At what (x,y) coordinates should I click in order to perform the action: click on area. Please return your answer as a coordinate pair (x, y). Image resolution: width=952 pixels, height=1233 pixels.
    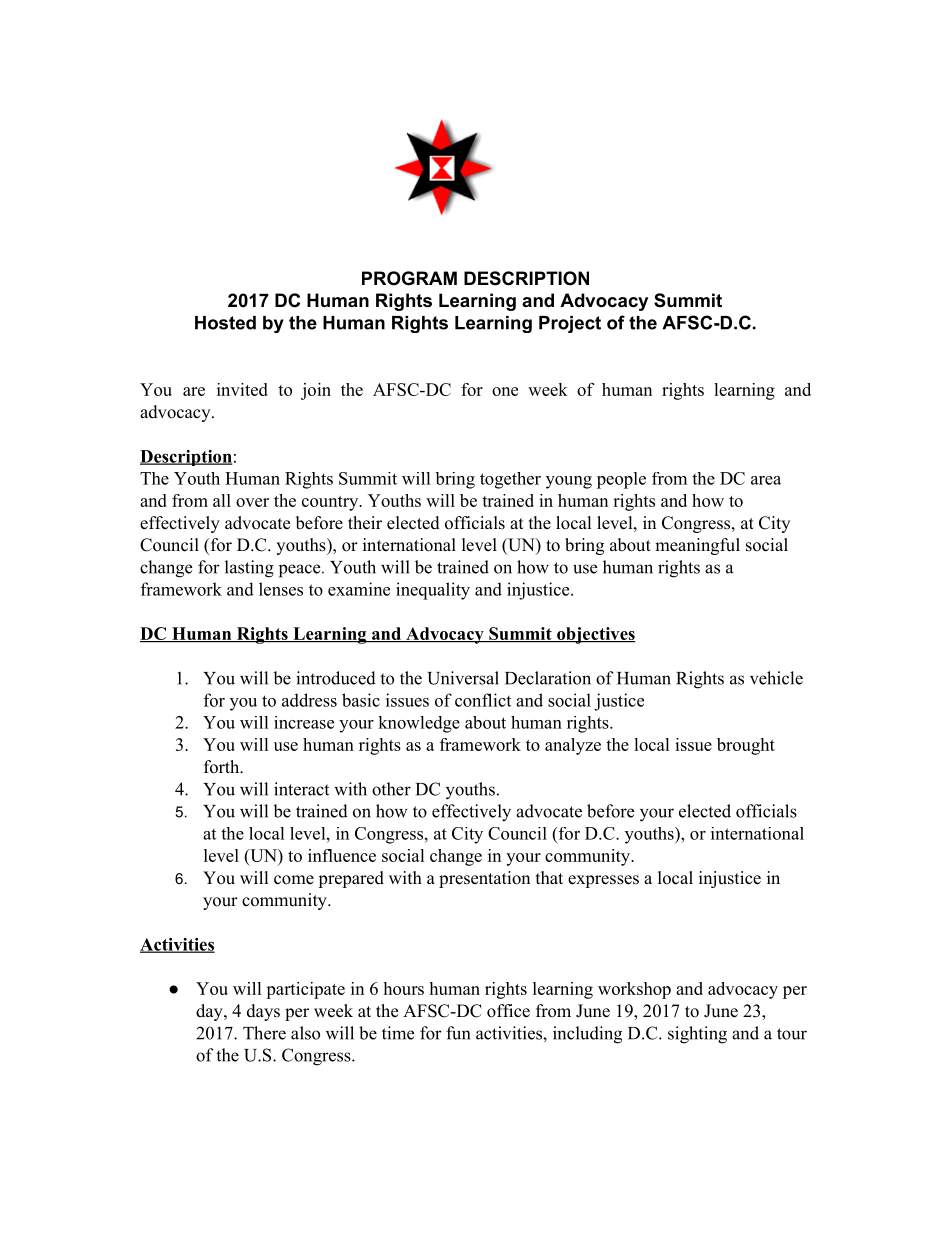
    Looking at the image, I should click on (766, 480).
